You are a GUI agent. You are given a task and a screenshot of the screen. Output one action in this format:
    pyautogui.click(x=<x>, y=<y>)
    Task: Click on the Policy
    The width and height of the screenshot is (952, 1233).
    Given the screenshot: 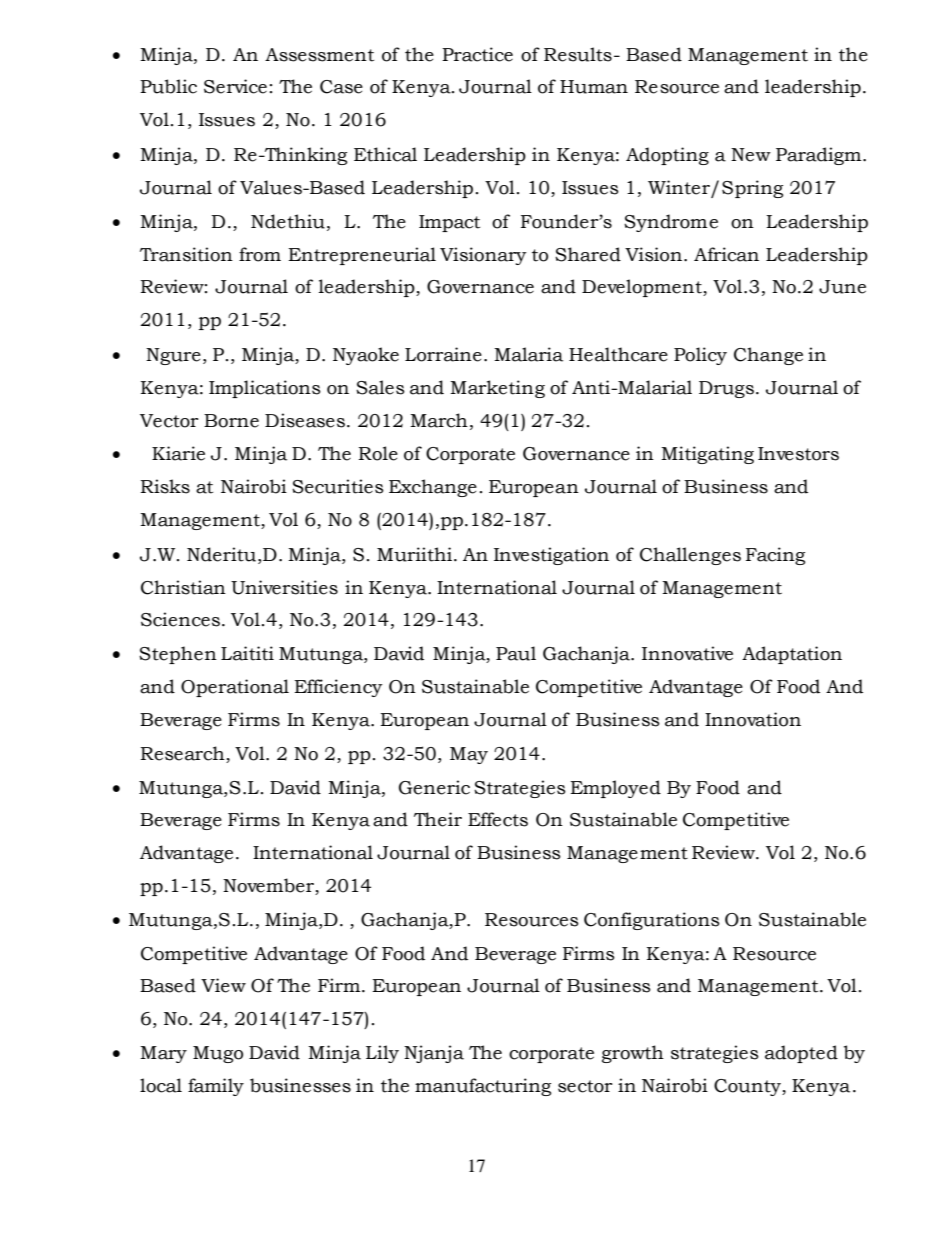 What is the action you would take?
    pyautogui.click(x=700, y=356)
